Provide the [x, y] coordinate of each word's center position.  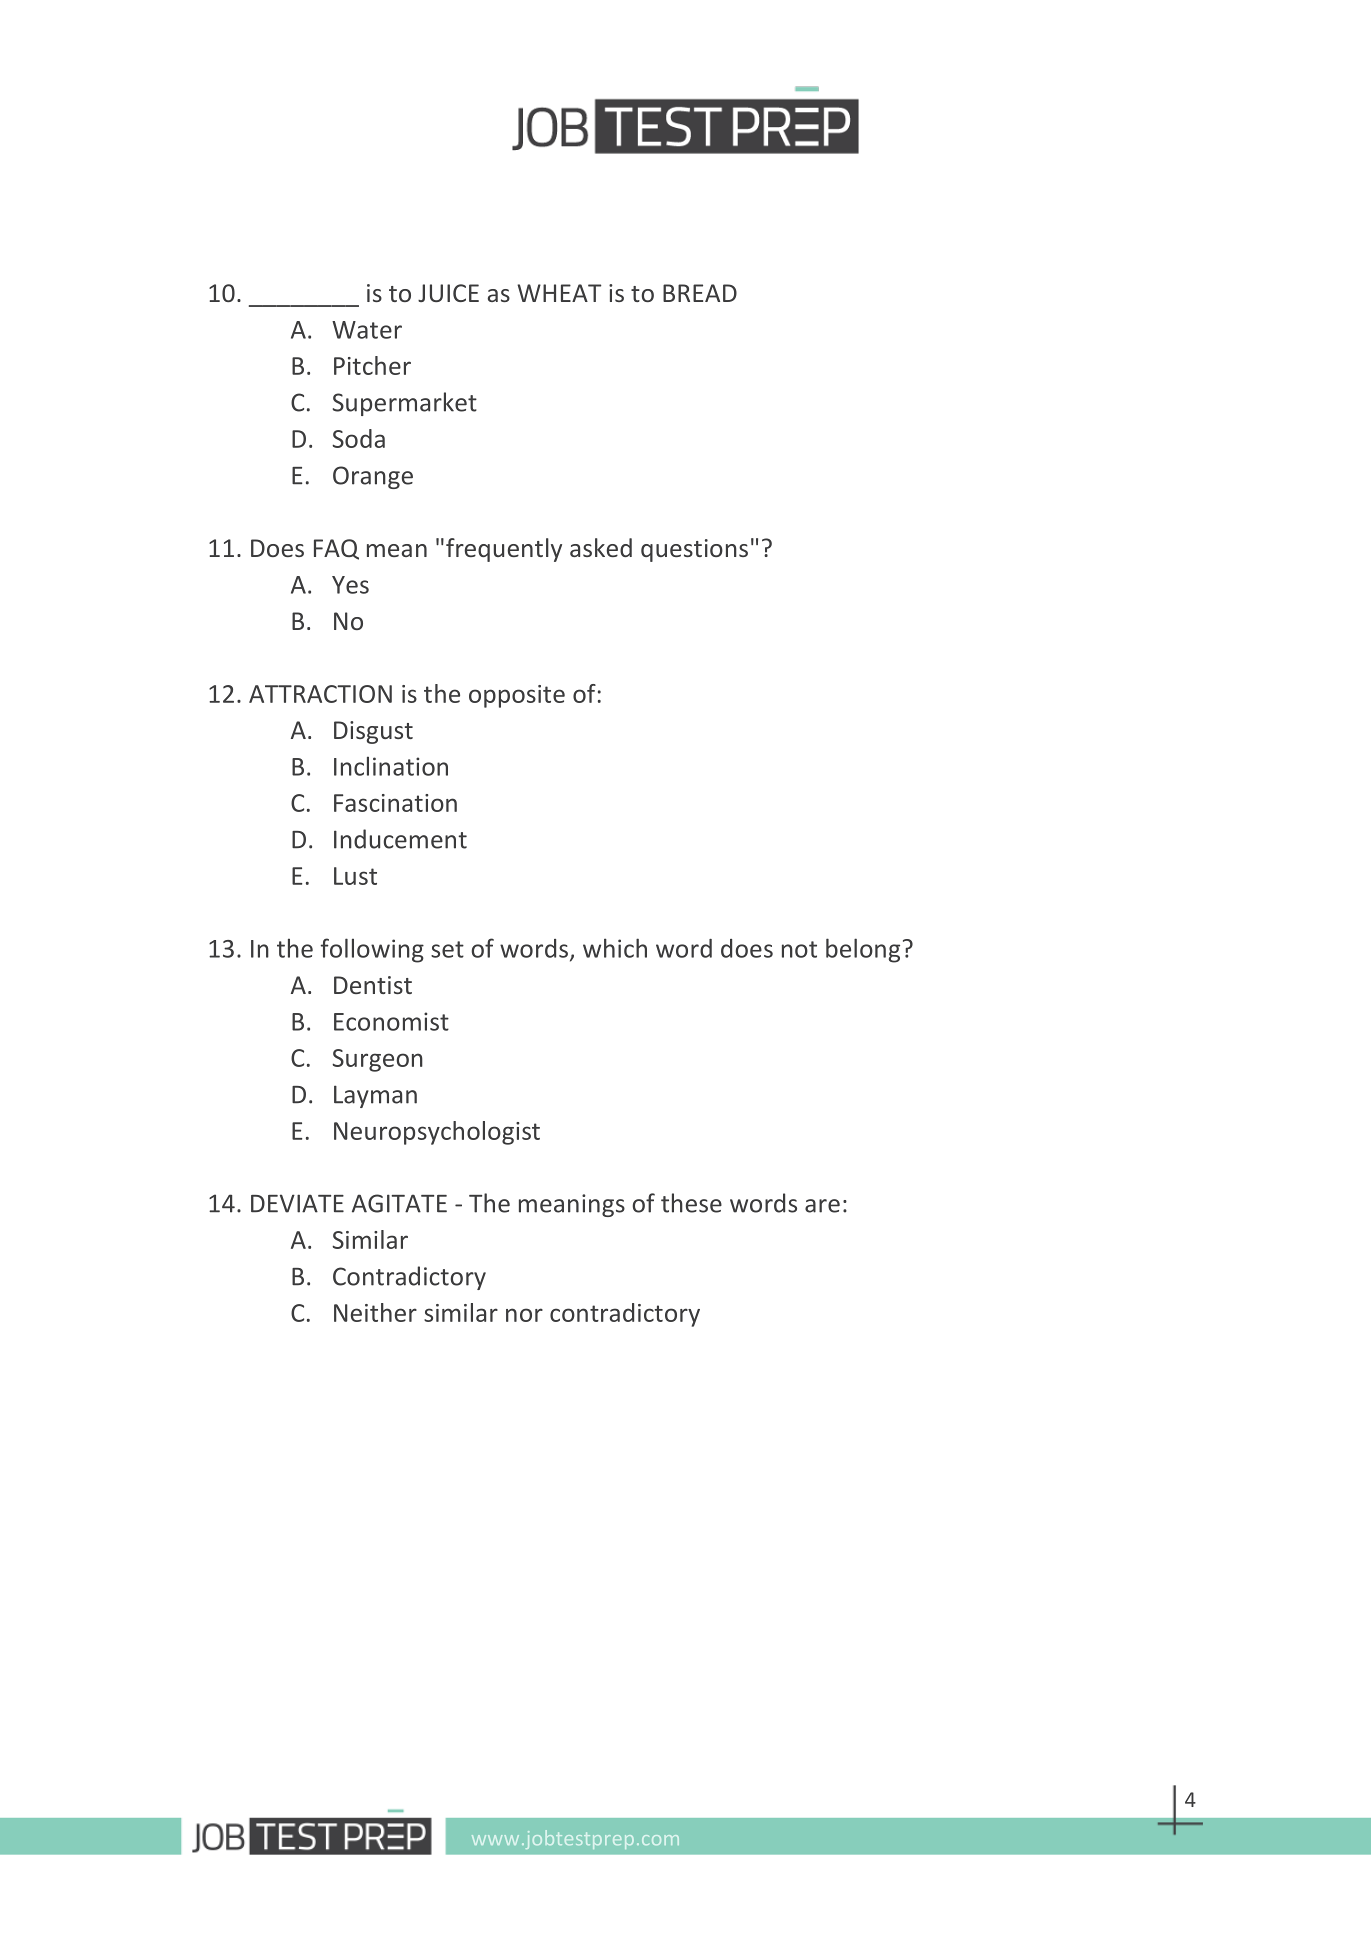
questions [694, 550]
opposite [517, 696]
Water [367, 330]
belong [863, 950]
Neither [375, 1312]
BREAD [700, 293]
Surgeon [377, 1060]
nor [524, 1315]
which [615, 948]
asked [601, 547]
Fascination [395, 803]
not [799, 949]
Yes [350, 585]
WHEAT [559, 293]
